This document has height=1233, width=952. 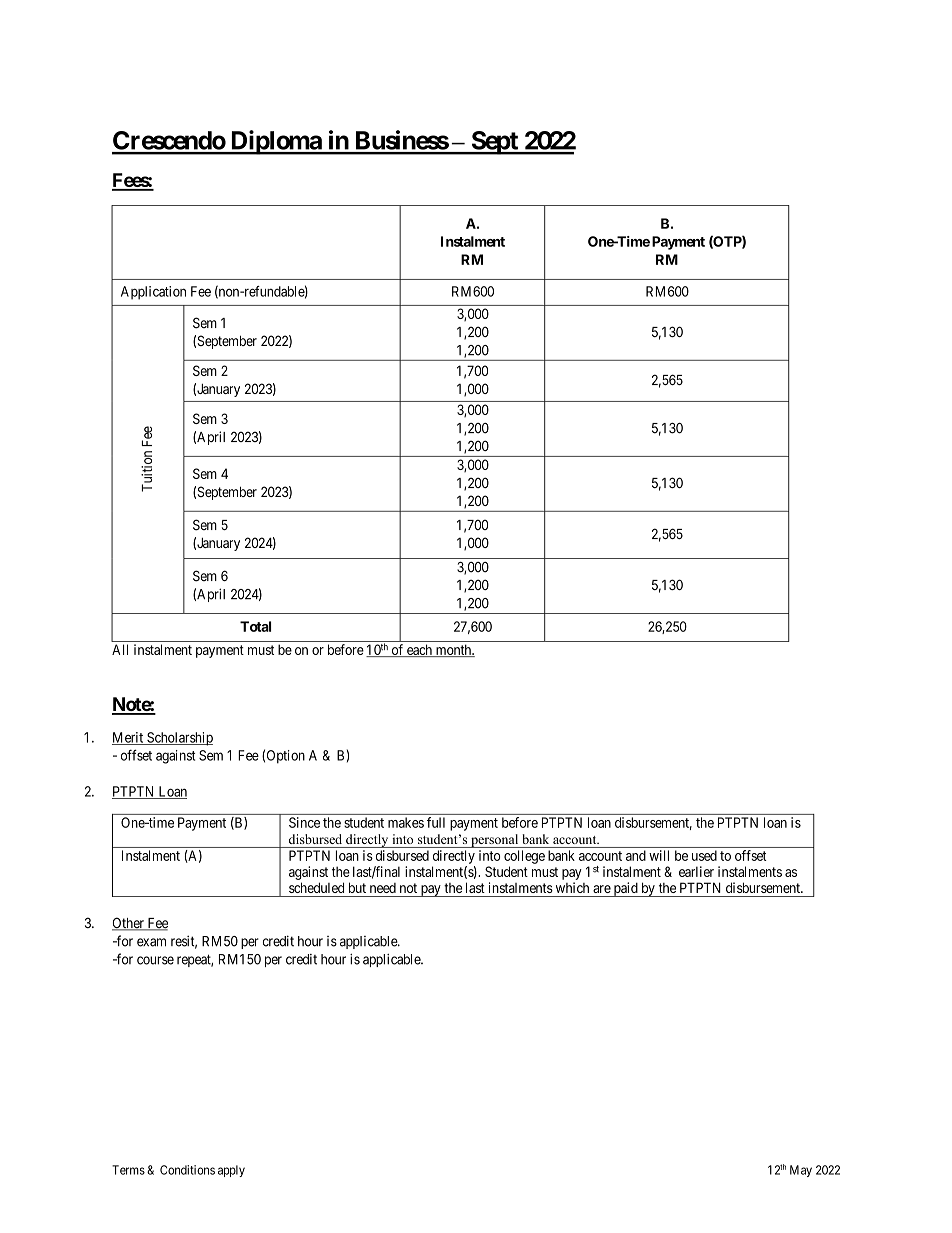 What do you see at coordinates (153, 293) in the document?
I see `Application` at bounding box center [153, 293].
